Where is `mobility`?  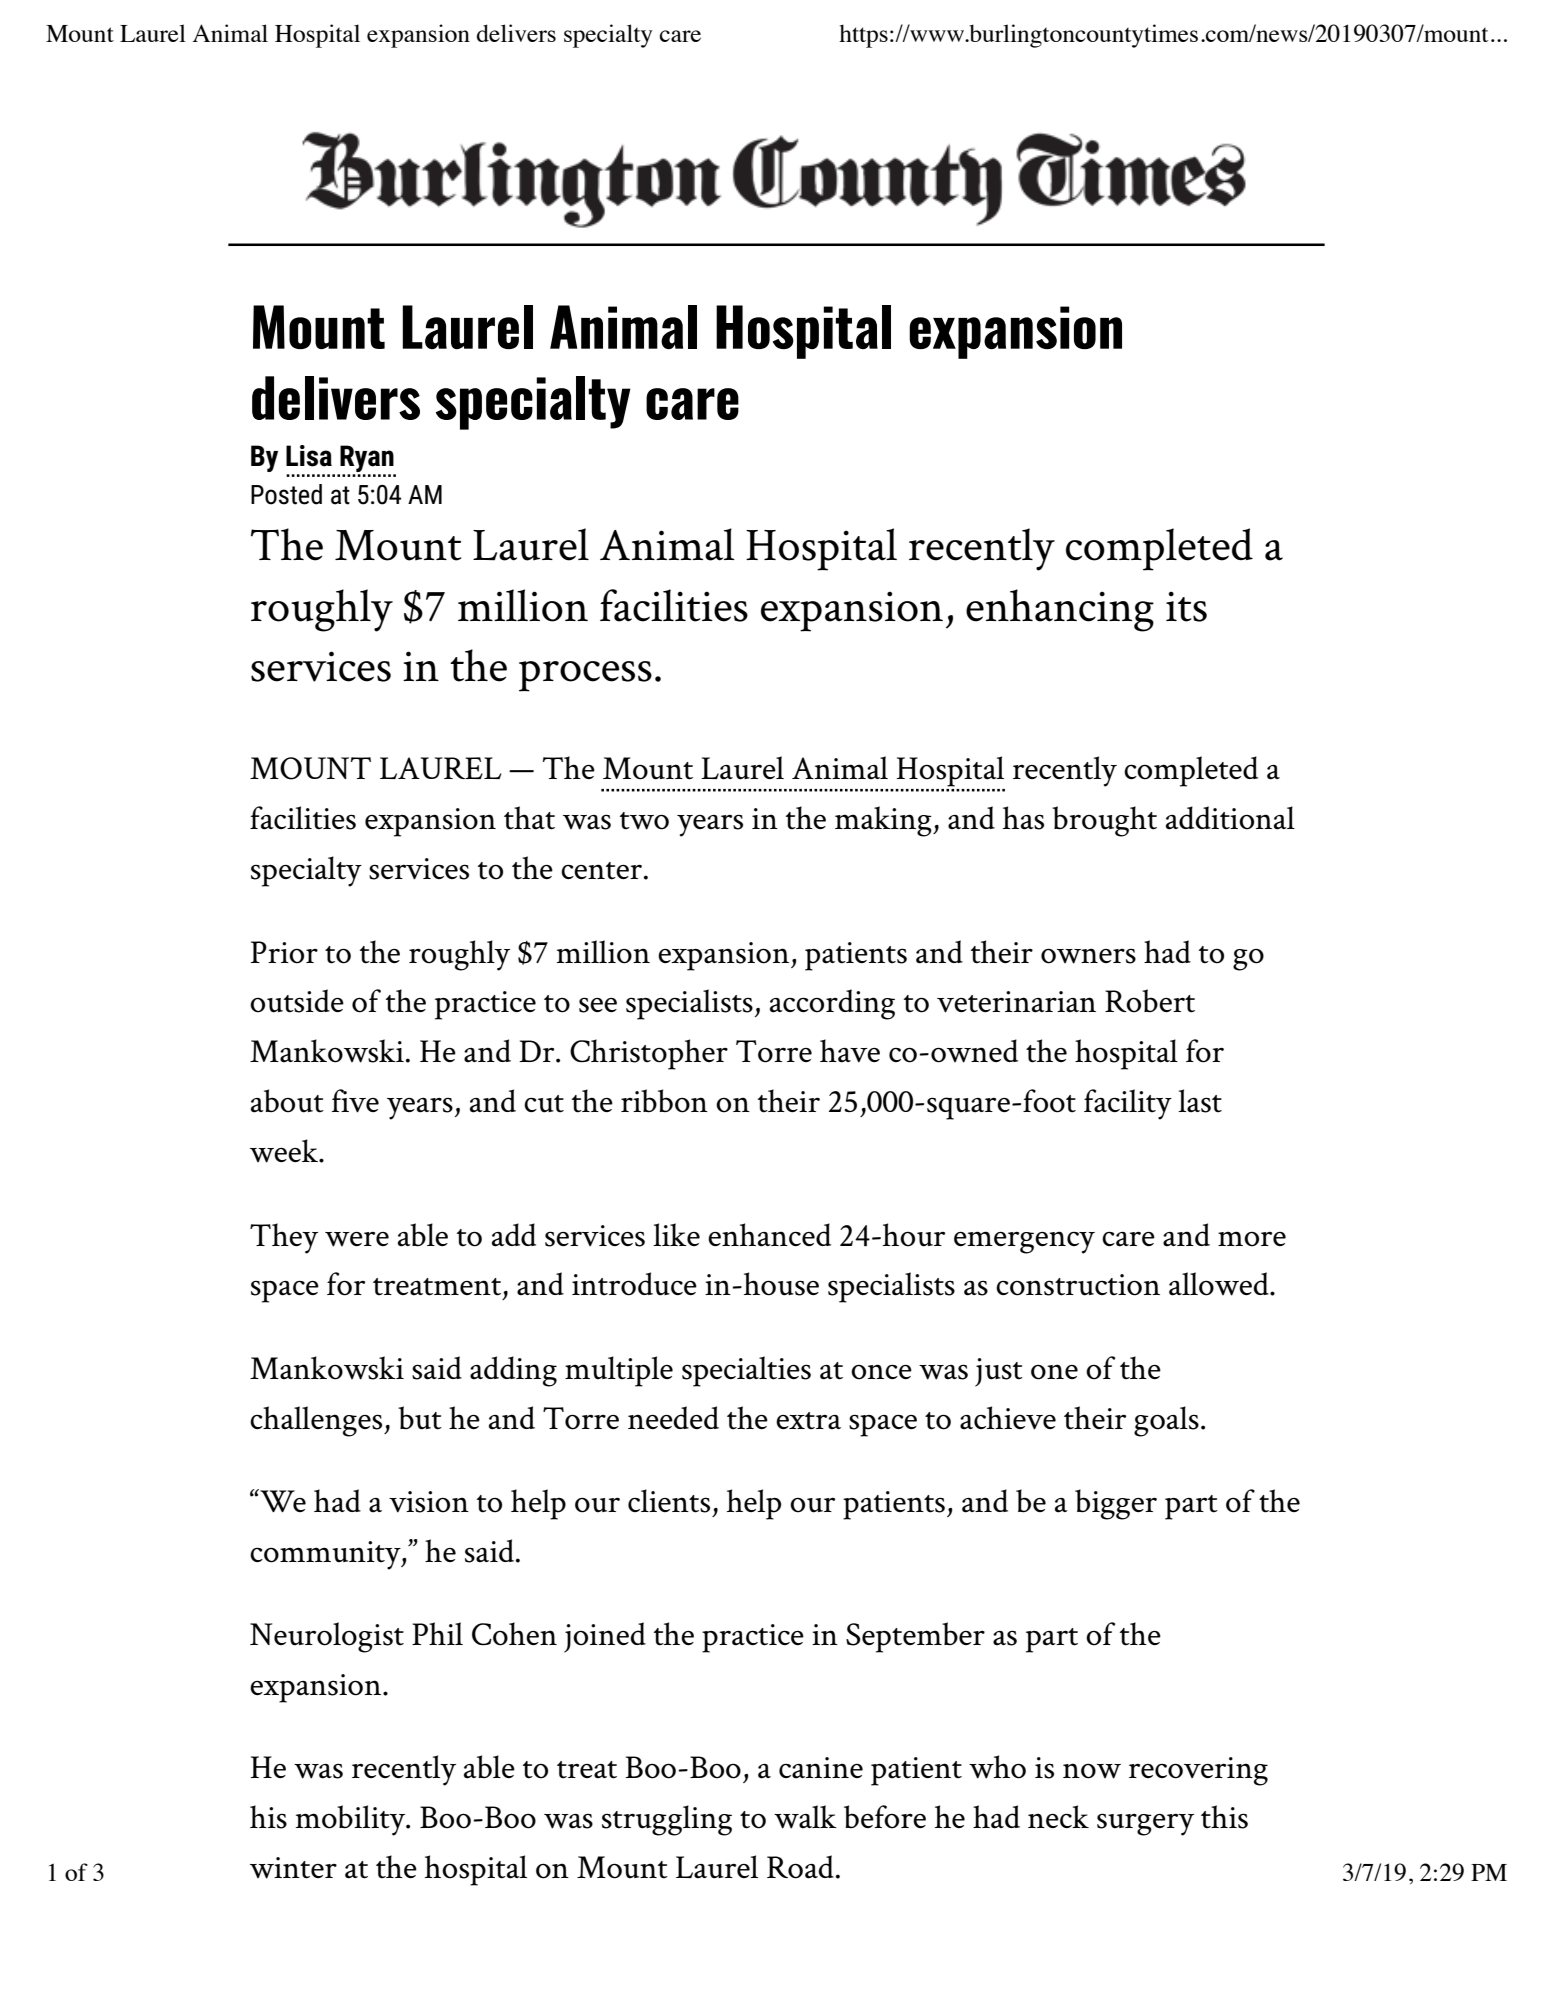 mobility is located at coordinates (352, 1820).
